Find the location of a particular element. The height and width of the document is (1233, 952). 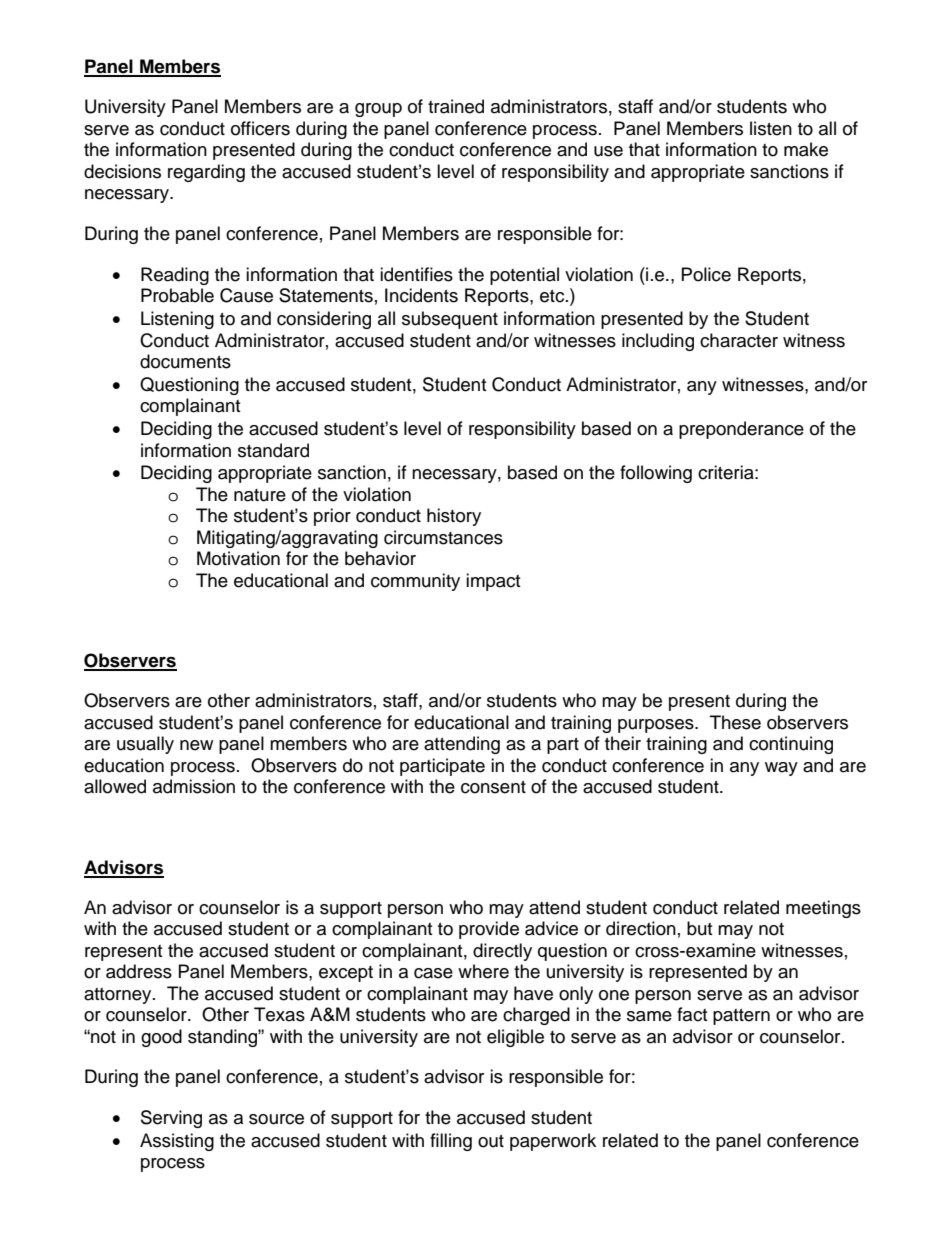

way is located at coordinates (781, 769).
